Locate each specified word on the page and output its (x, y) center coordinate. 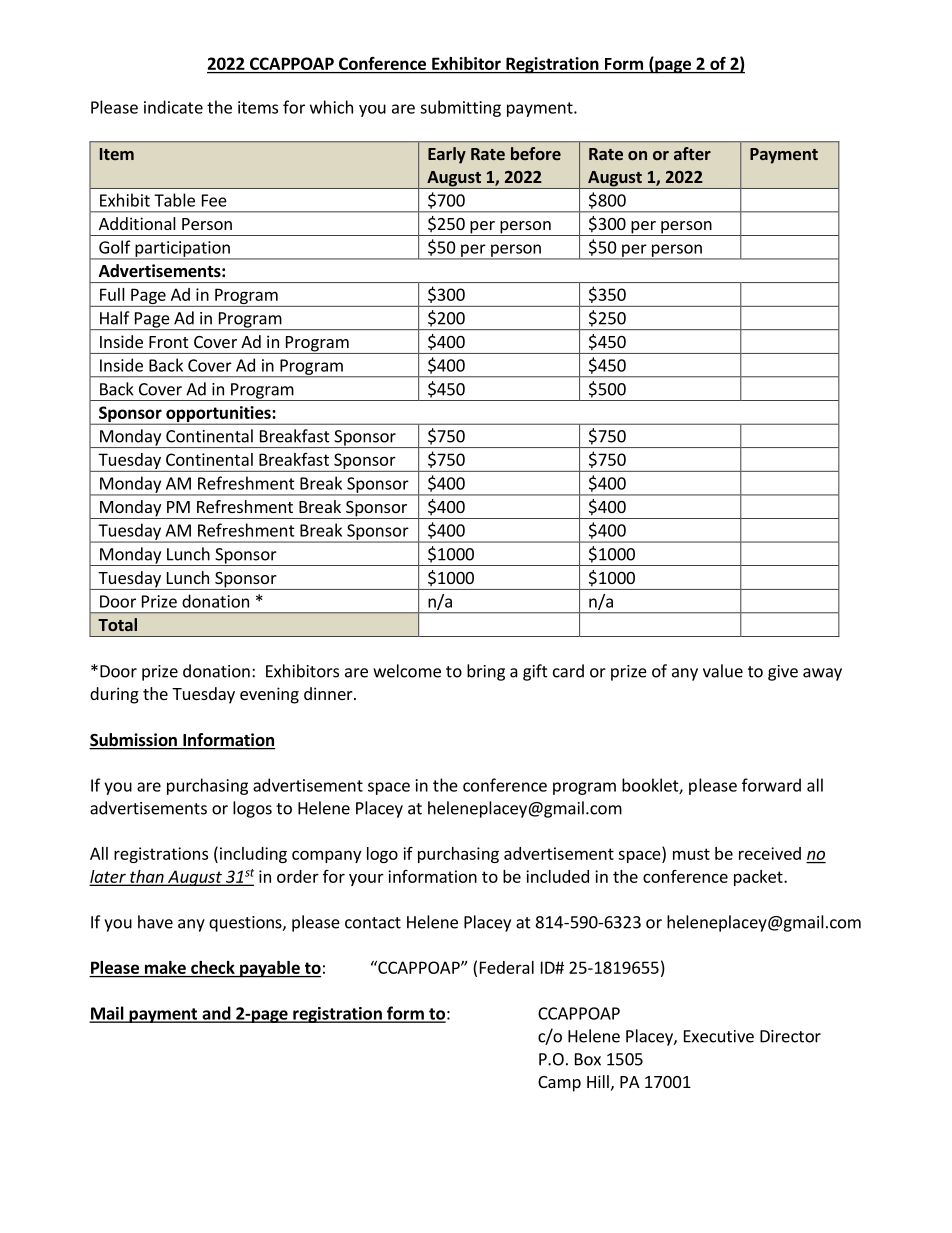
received (770, 853)
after (692, 153)
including (252, 854)
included (557, 876)
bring (486, 672)
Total (117, 624)
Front (168, 342)
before (536, 153)
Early (447, 155)
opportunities (218, 415)
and (216, 1014)
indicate (173, 107)
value (723, 671)
